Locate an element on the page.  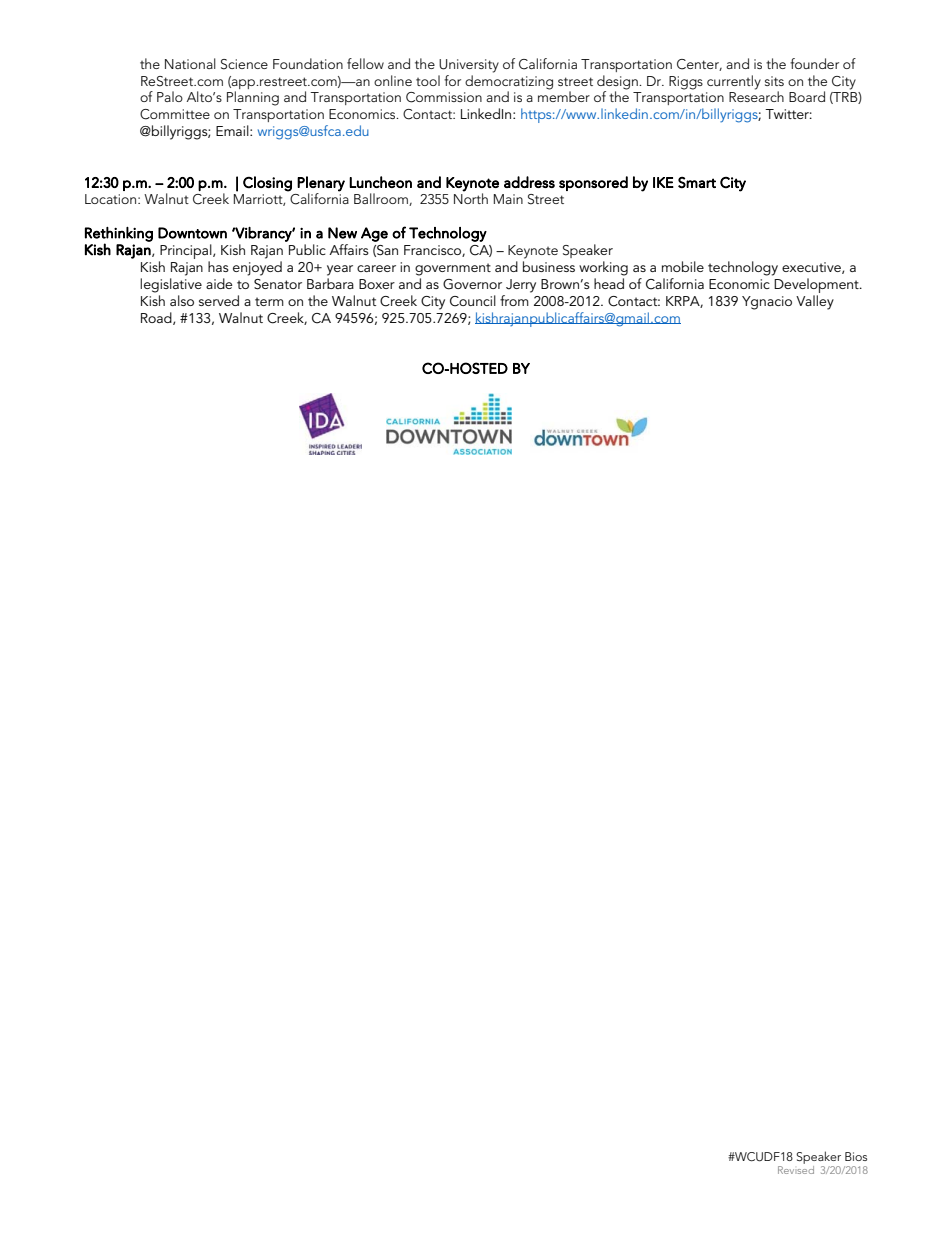
democratizing is located at coordinates (509, 82).
